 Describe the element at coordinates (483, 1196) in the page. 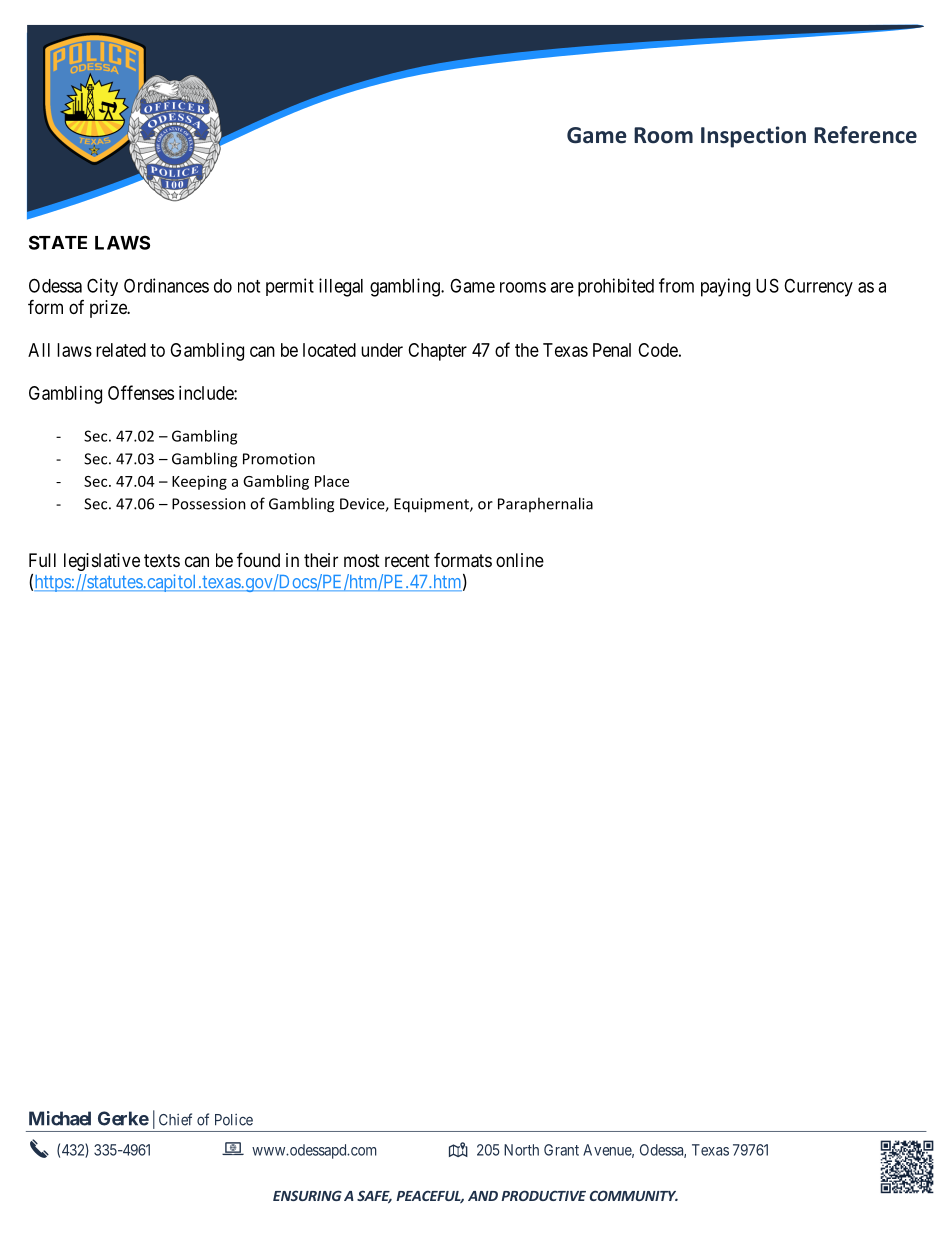

I see `AND` at that location.
